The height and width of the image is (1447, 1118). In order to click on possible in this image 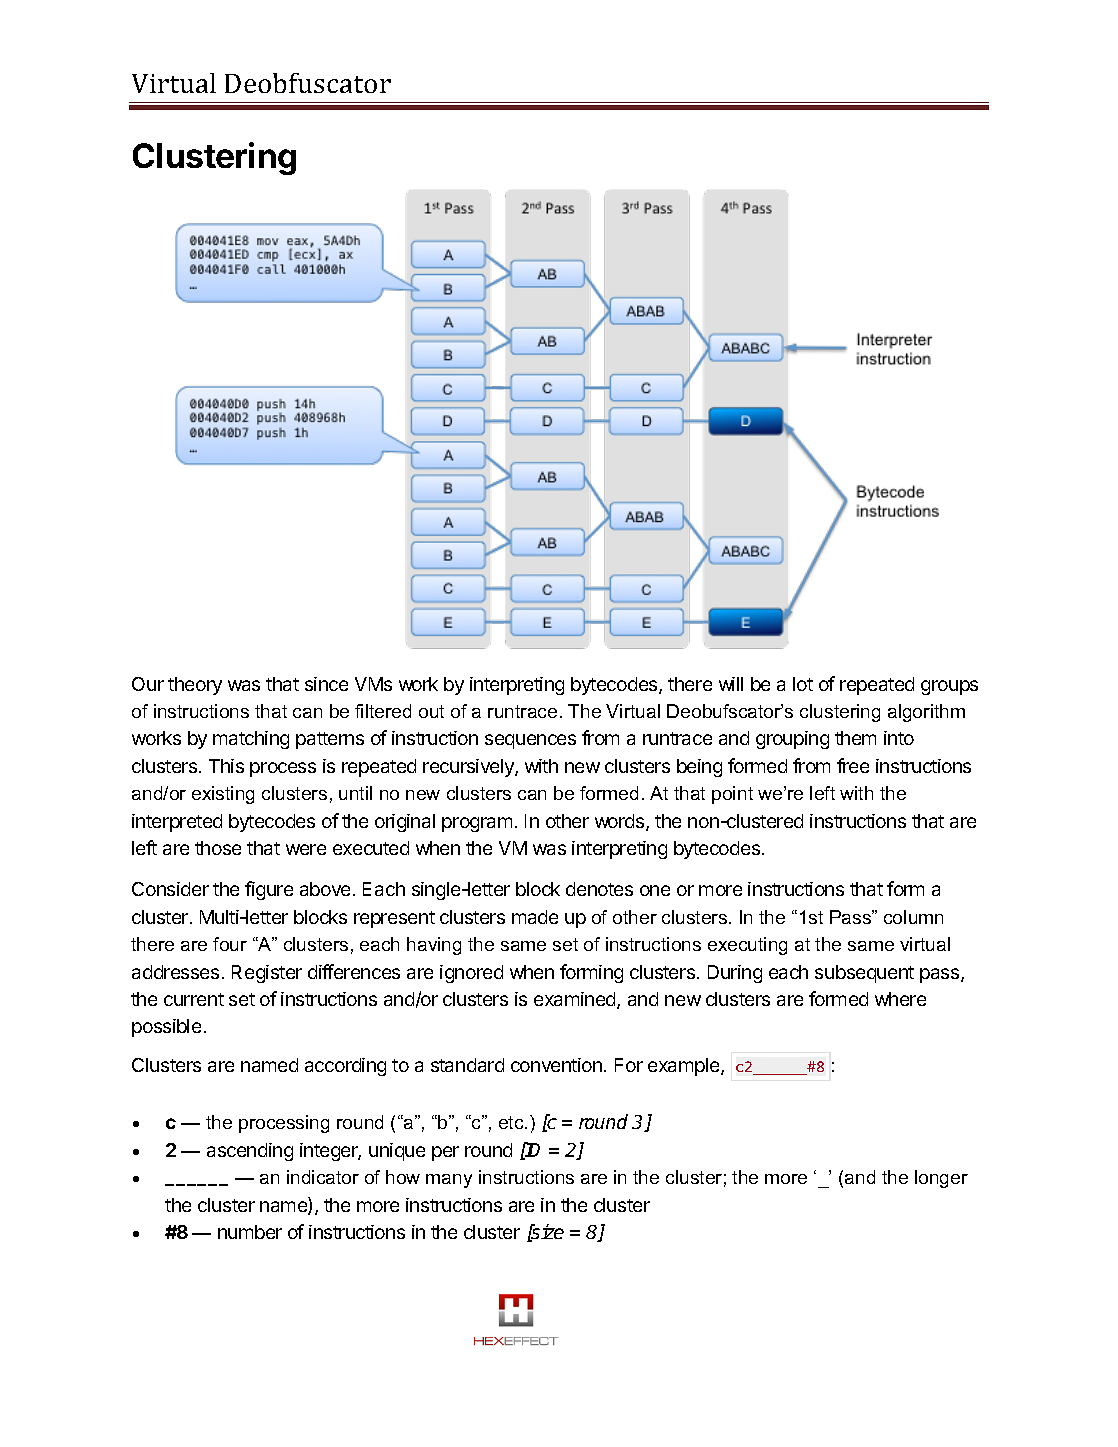, I will do `click(166, 1028)`.
